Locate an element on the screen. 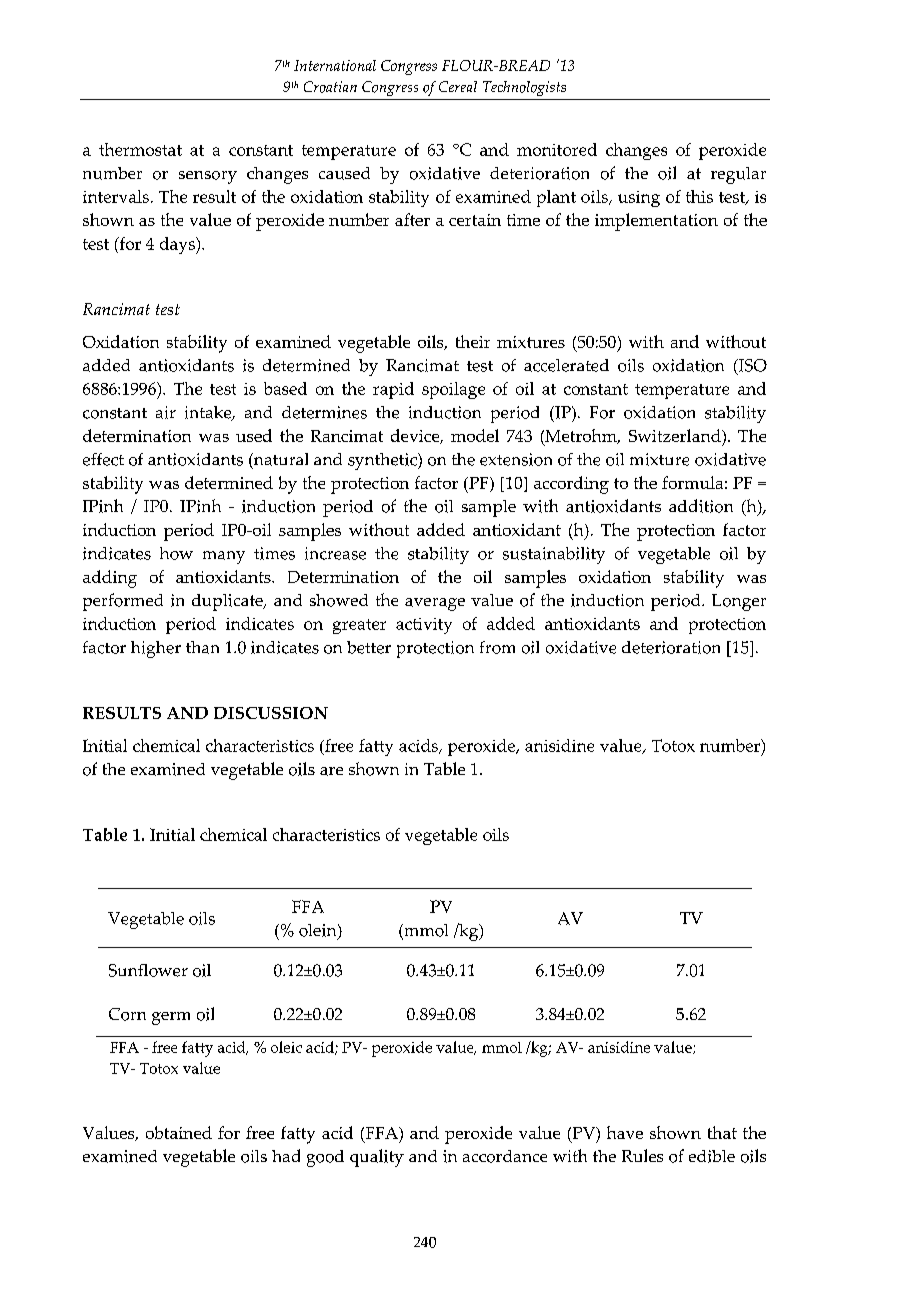 The width and height of the screenshot is (904, 1316). Longer is located at coordinates (739, 602).
